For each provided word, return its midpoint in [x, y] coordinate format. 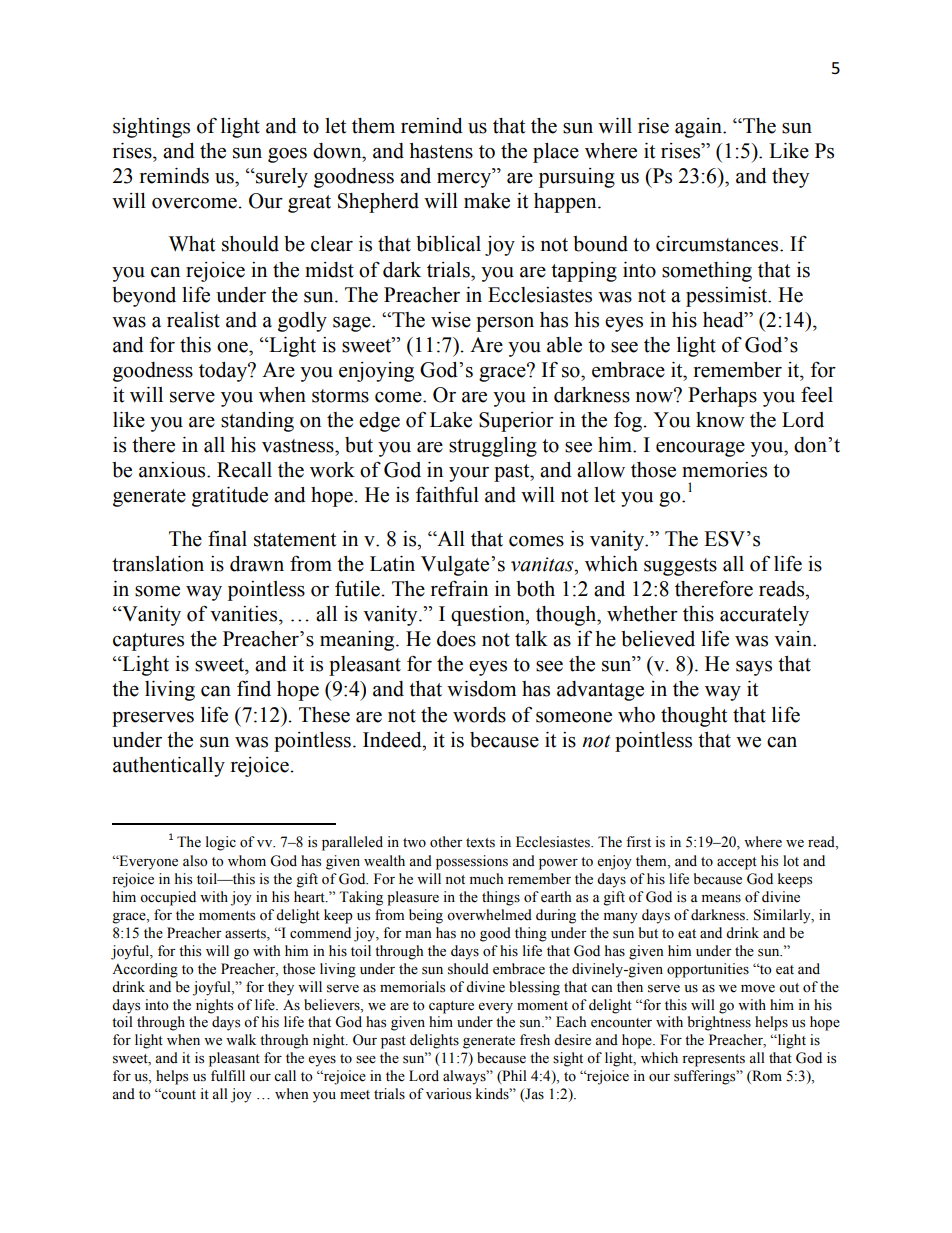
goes [287, 155]
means [721, 899]
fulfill [228, 1075]
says [754, 668]
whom [247, 861]
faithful [447, 494]
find [254, 689]
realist [193, 320]
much [486, 879]
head [724, 320]
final [227, 538]
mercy [465, 179]
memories [724, 470]
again [699, 128]
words [479, 715]
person [505, 324]
